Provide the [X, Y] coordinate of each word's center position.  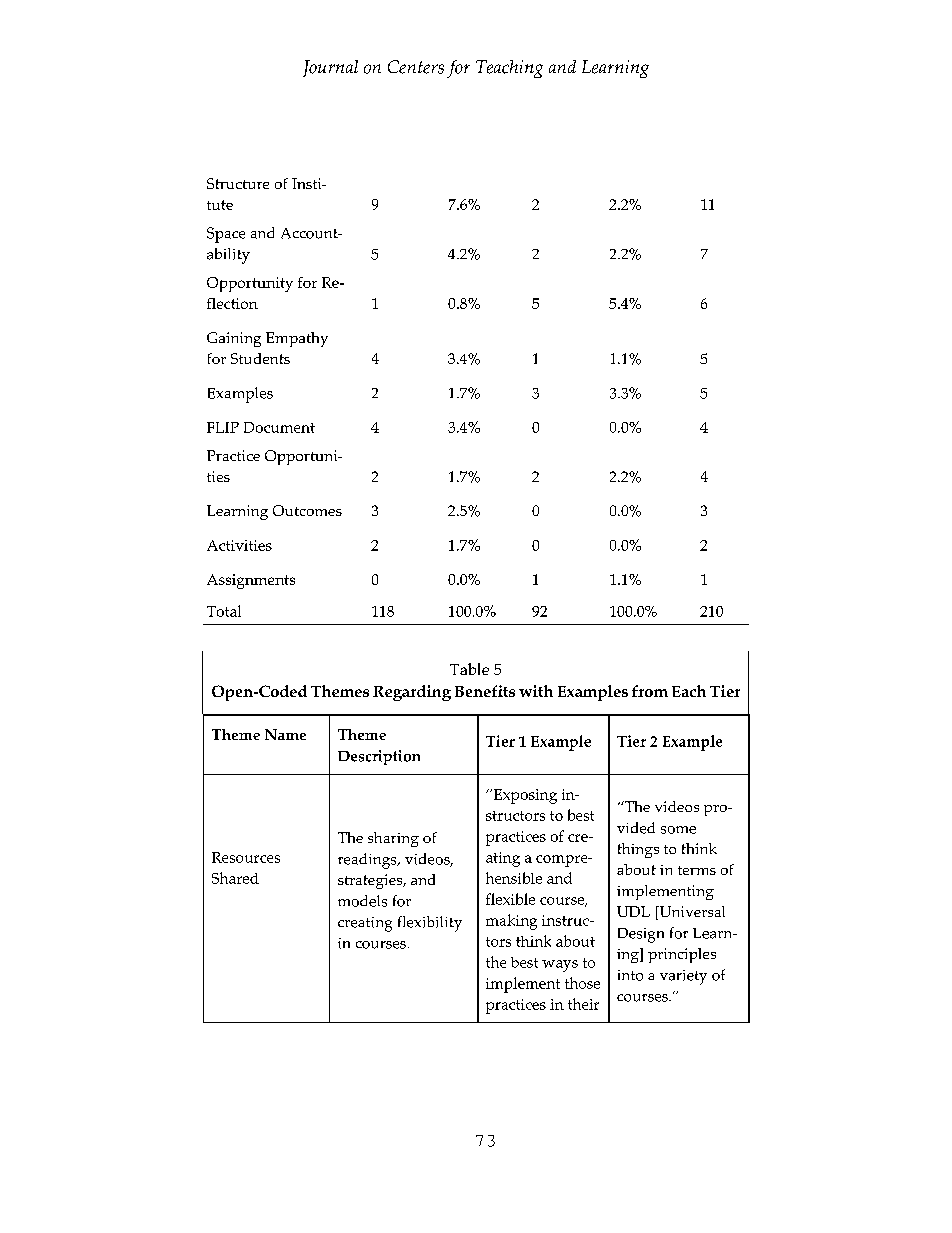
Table [469, 669]
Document [279, 427]
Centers [416, 67]
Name [285, 734]
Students [260, 358]
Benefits [485, 691]
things [638, 850]
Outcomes [307, 510]
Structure [238, 183]
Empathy [297, 339]
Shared [235, 878]
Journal [330, 68]
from [650, 691]
